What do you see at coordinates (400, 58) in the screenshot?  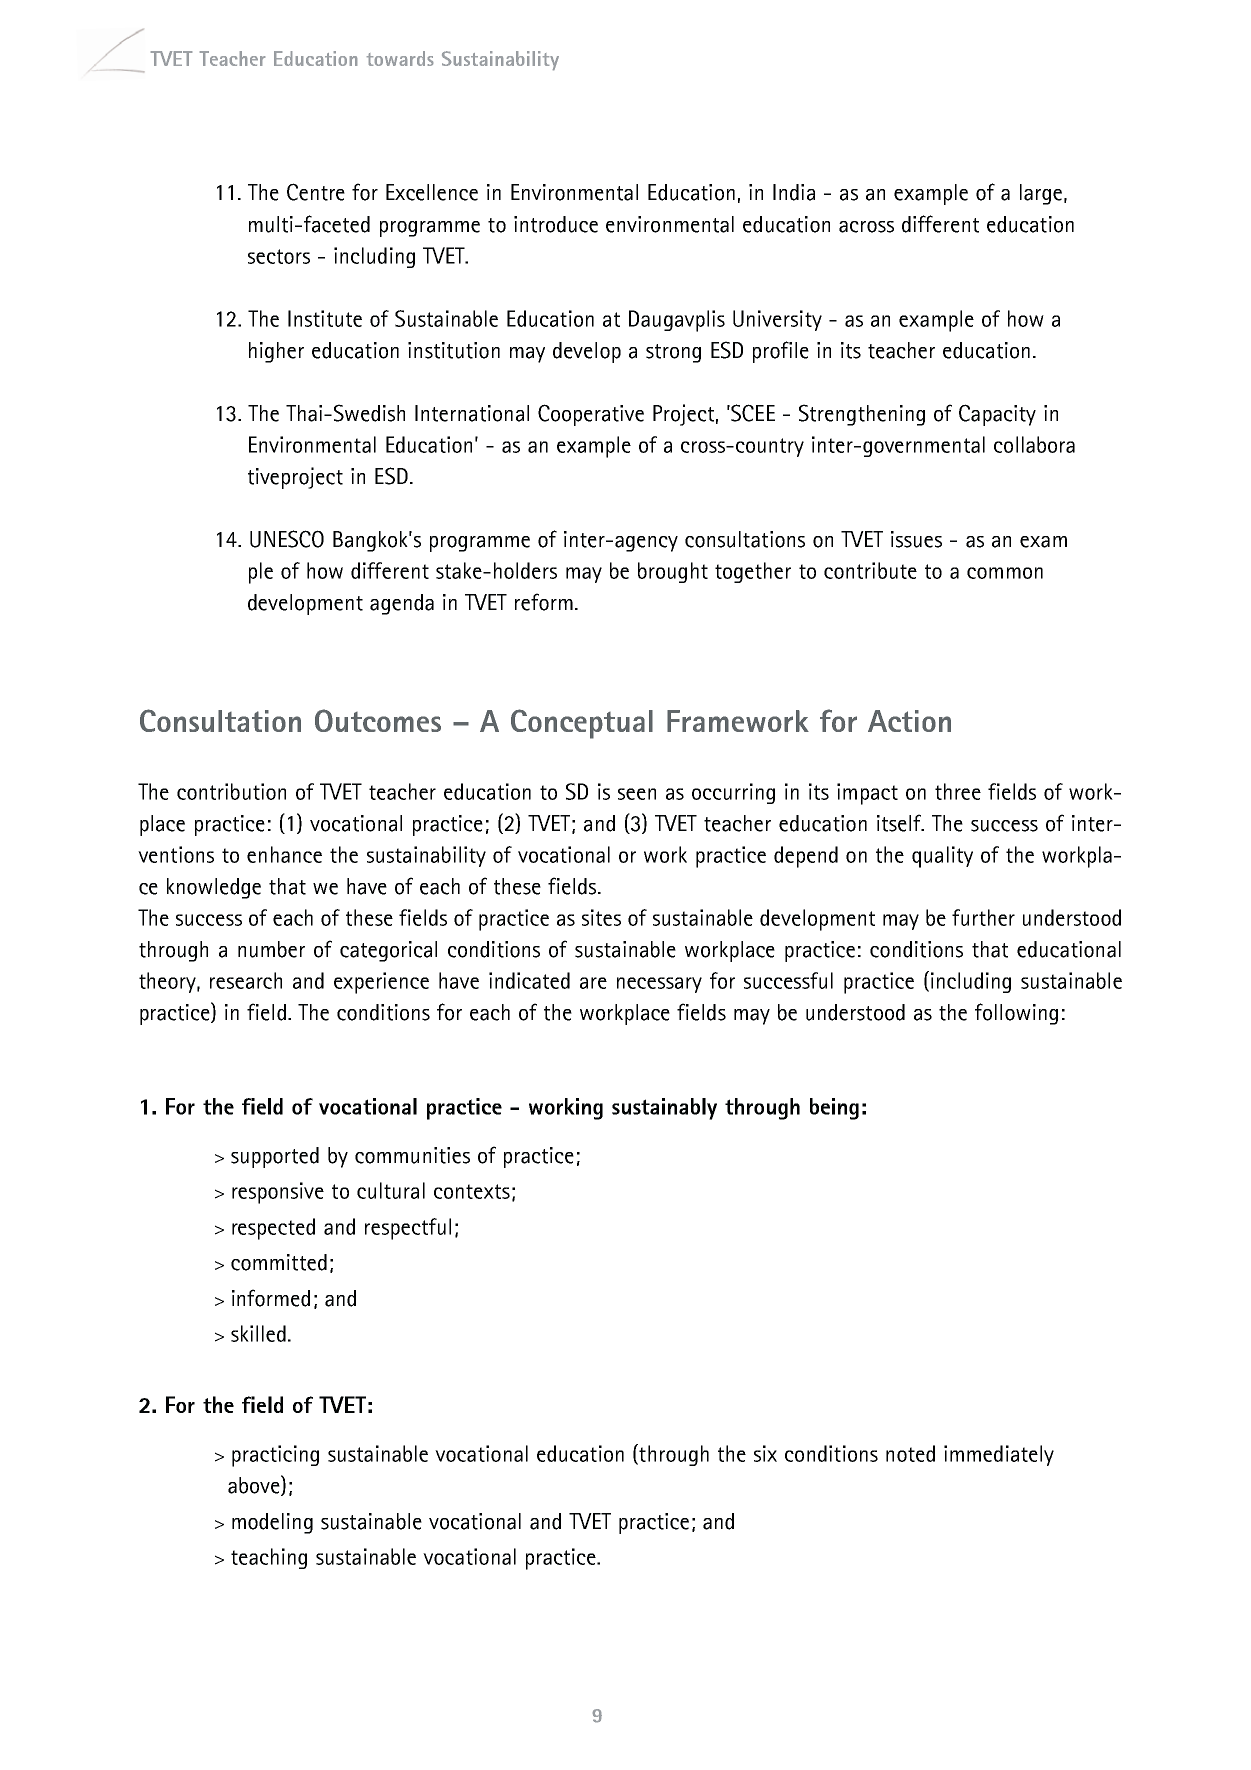 I see `towards` at bounding box center [400, 58].
